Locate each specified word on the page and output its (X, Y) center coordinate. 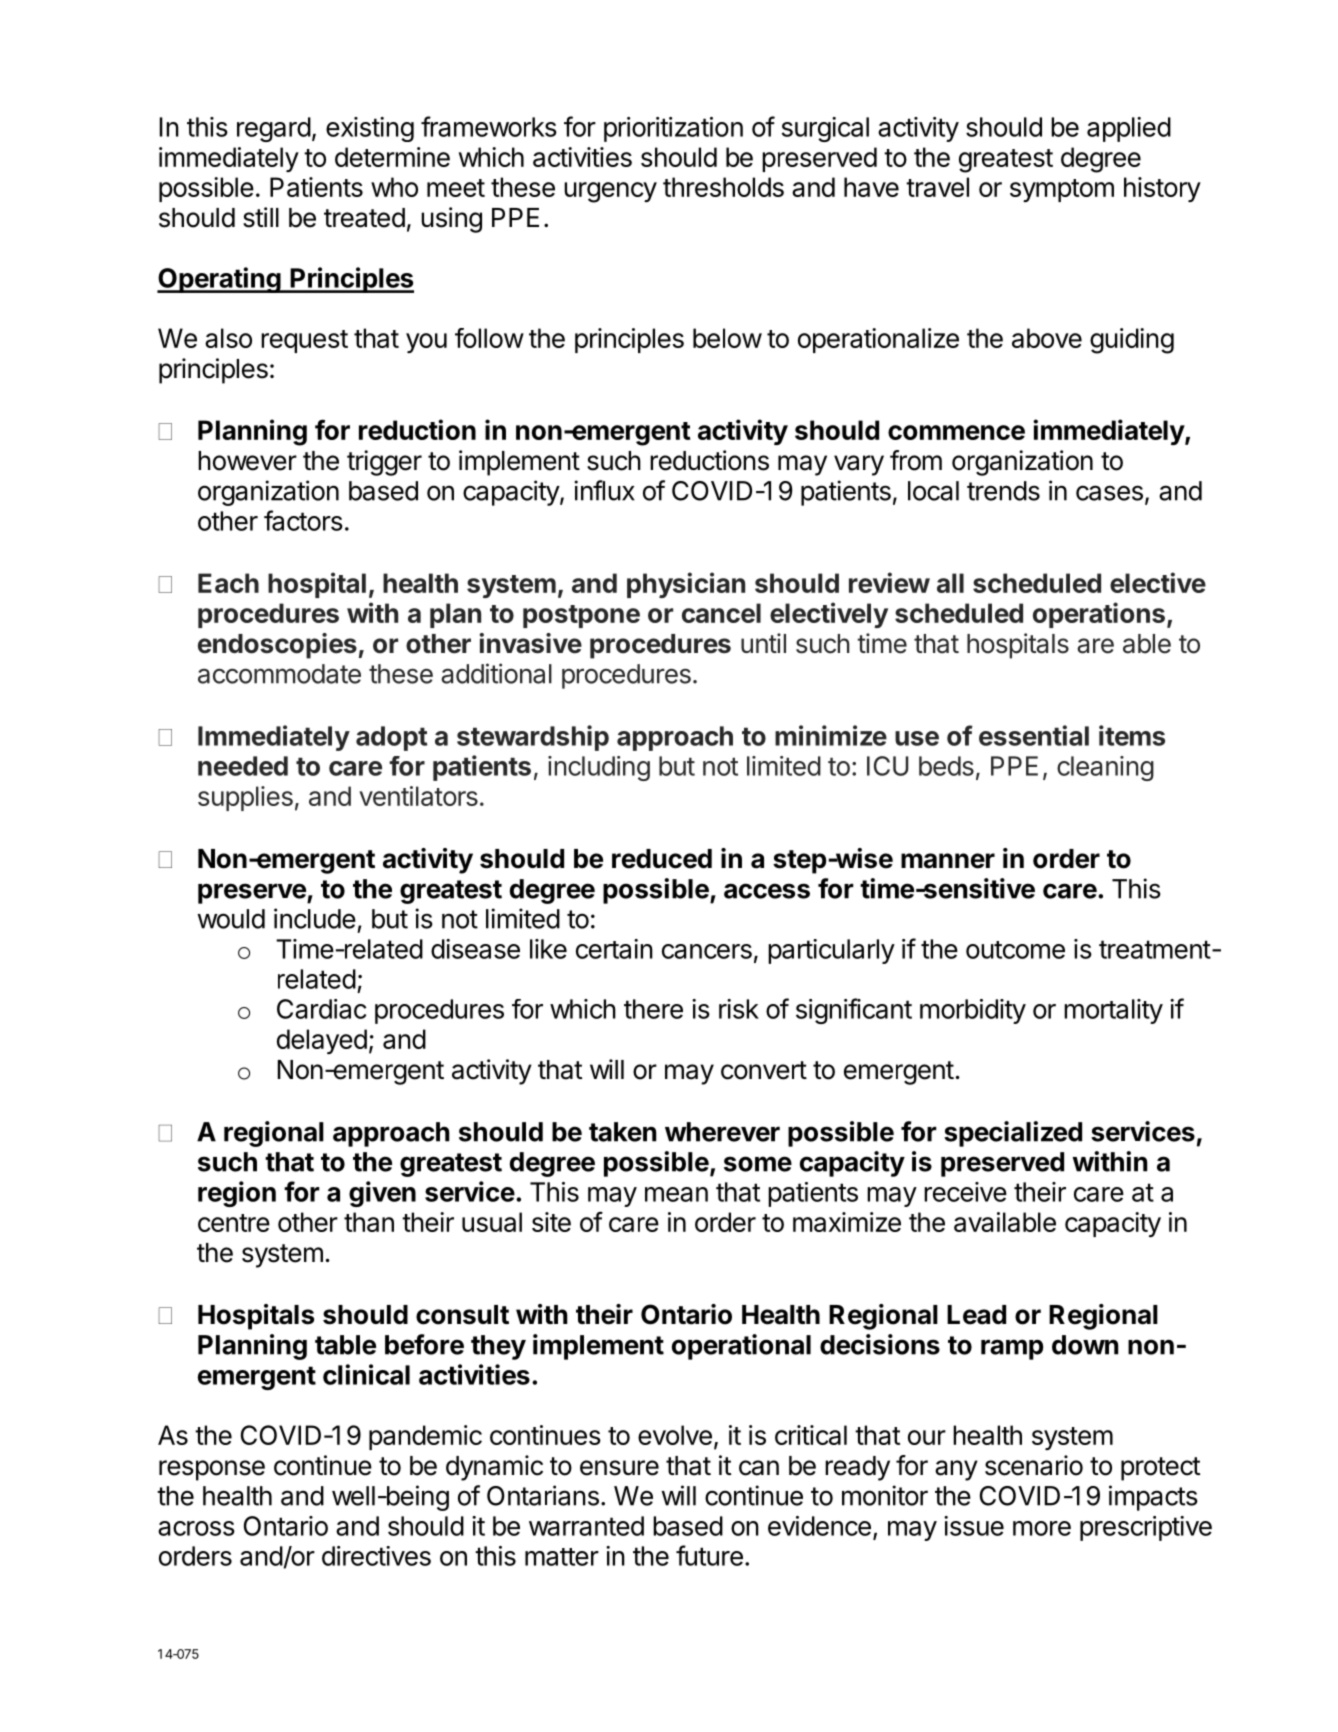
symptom (1062, 190)
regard (274, 129)
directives (376, 1556)
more (1042, 1528)
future (709, 1555)
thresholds (723, 187)
